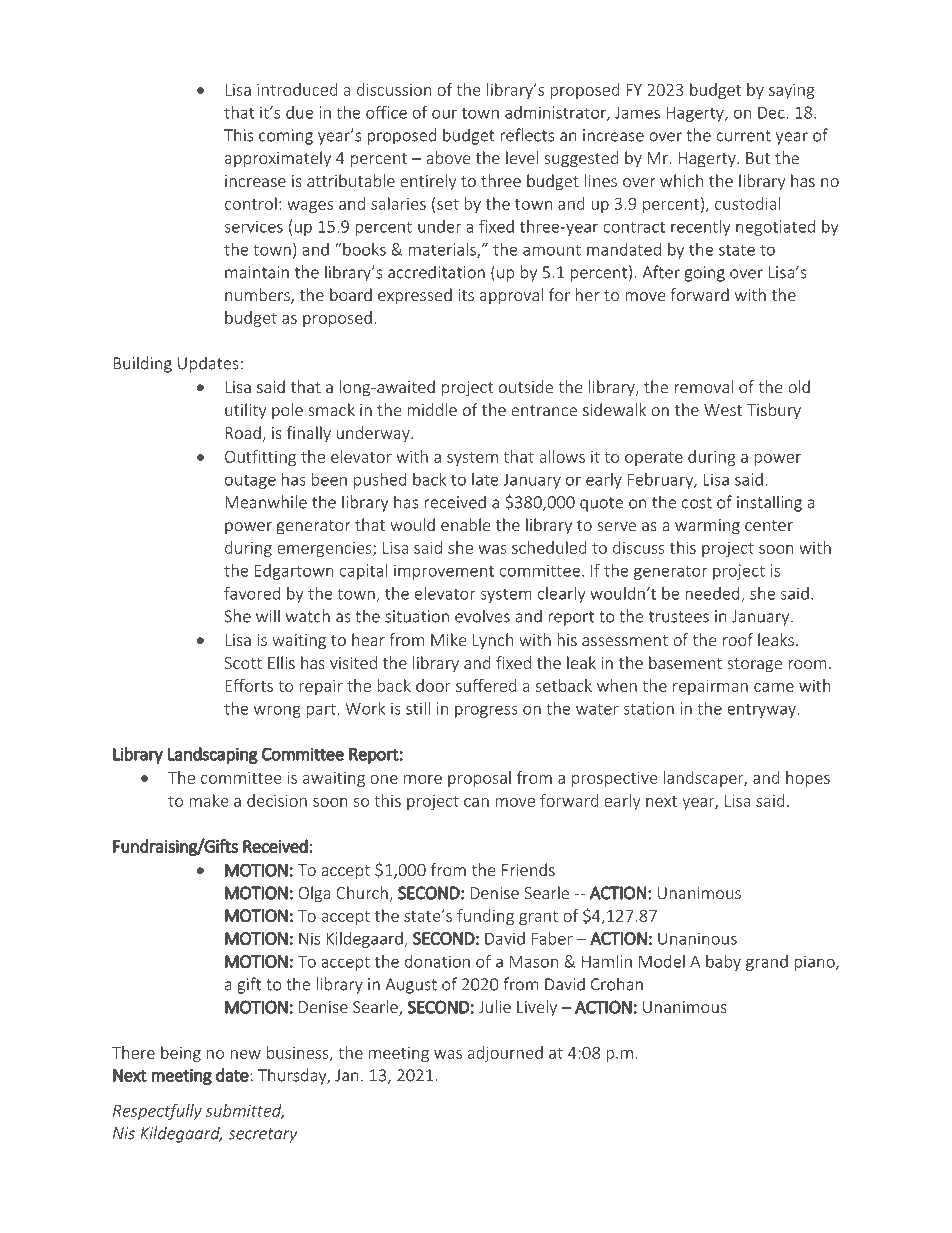  Describe the element at coordinates (286, 137) in the screenshot. I see `coming` at that location.
